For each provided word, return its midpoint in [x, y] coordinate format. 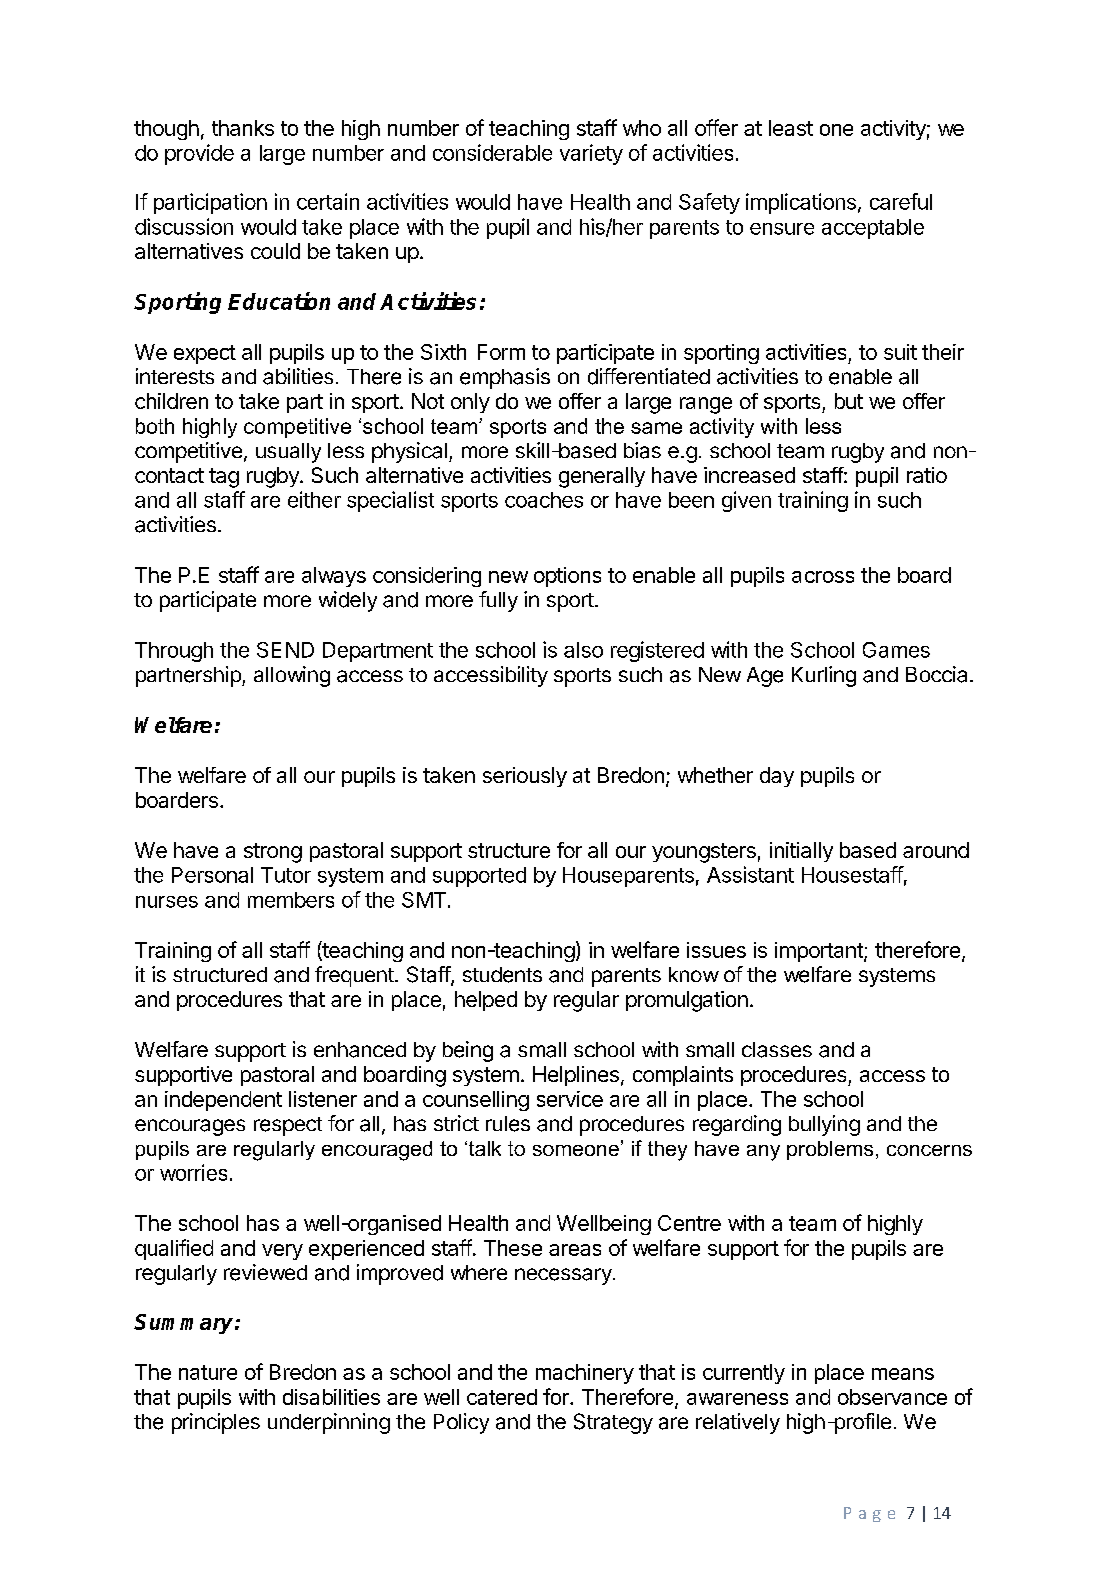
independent [223, 1101]
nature [208, 1372]
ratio [927, 475]
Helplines [576, 1076]
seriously [525, 777]
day [777, 777]
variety [591, 154]
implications [801, 203]
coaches [544, 500]
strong [273, 853]
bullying [824, 1125]
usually [288, 453]
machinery [585, 1374]
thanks [243, 128]
